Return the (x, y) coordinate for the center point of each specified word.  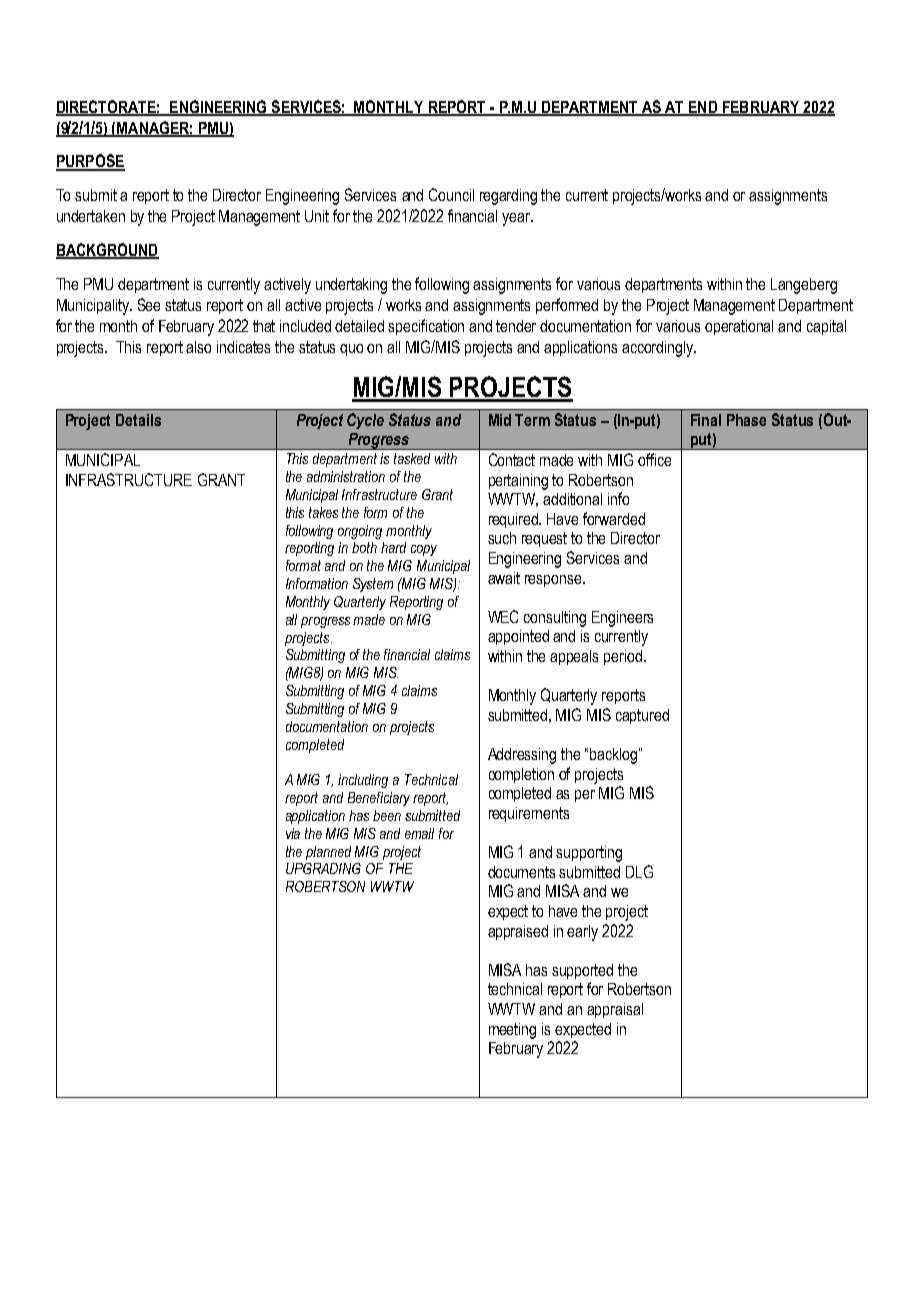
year (517, 219)
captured (642, 716)
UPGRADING (323, 868)
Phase (746, 420)
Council (451, 194)
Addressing (522, 756)
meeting (512, 1031)
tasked (412, 458)
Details (138, 420)
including (363, 781)
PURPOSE (90, 162)
